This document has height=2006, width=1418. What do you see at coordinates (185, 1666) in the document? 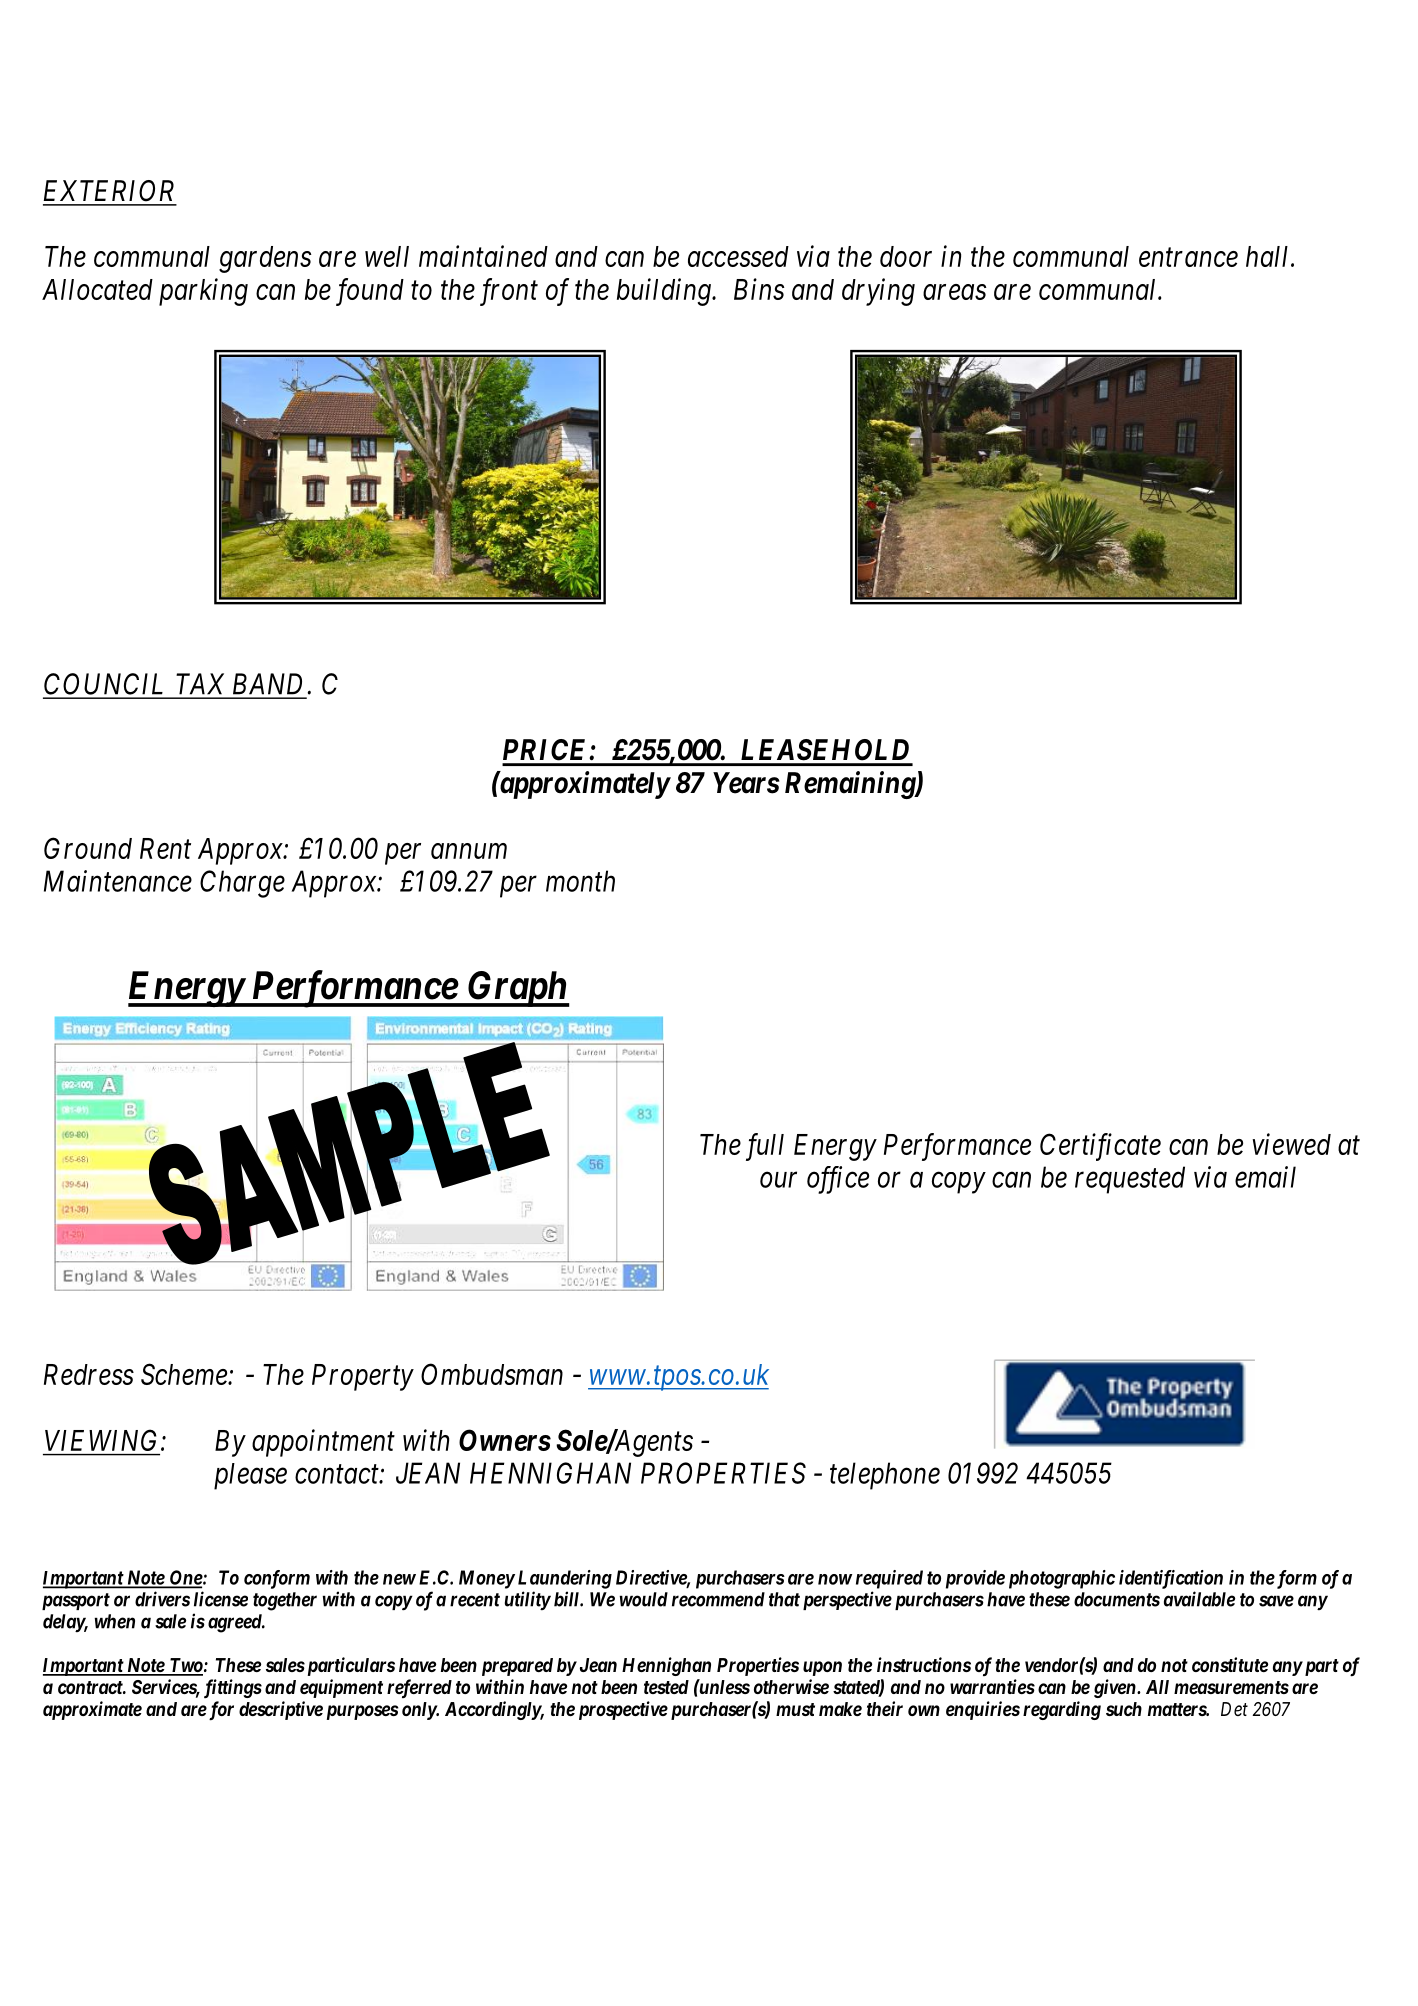
I see `Two` at bounding box center [185, 1666].
